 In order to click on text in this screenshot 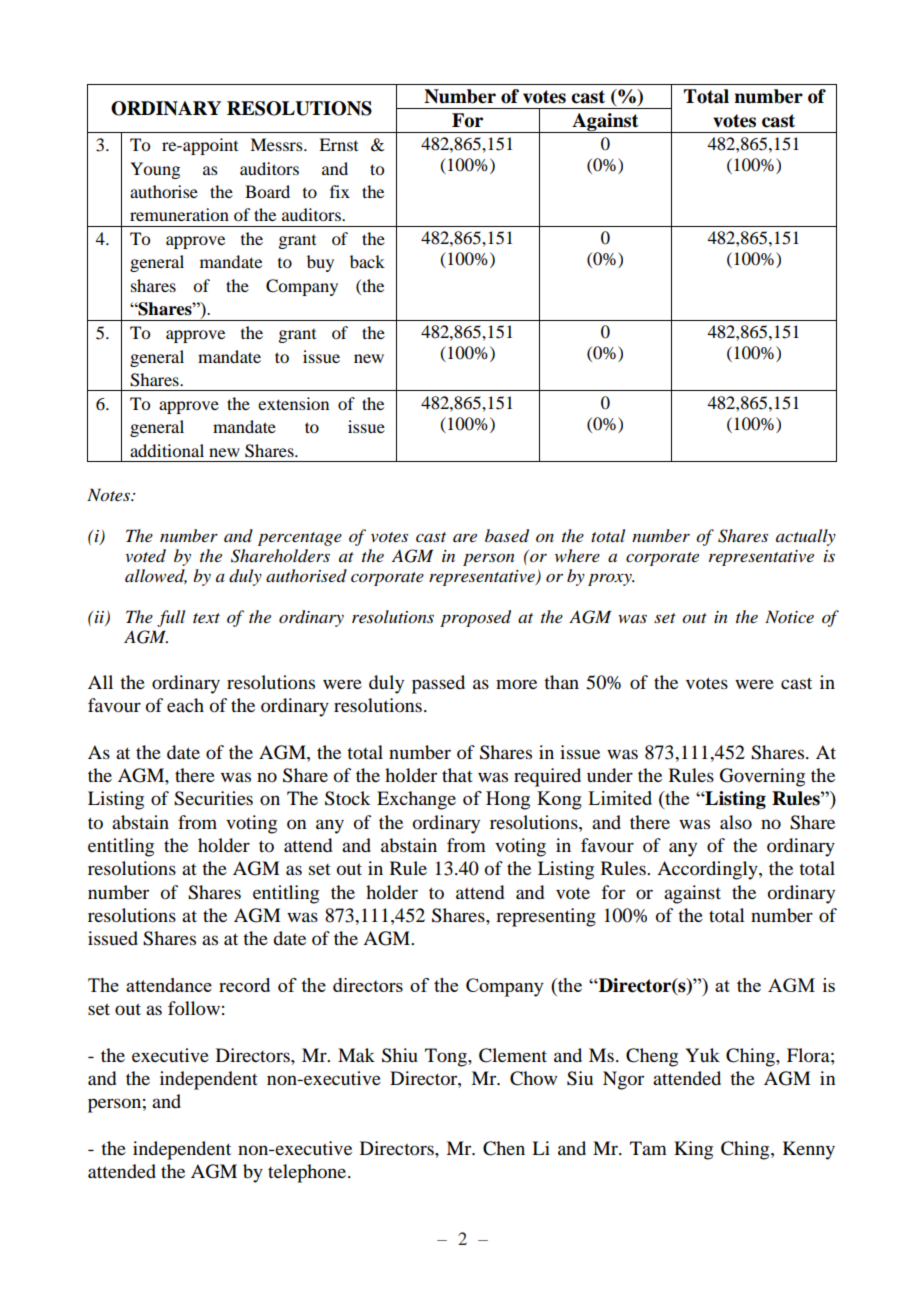, I will do `click(206, 618)`.
